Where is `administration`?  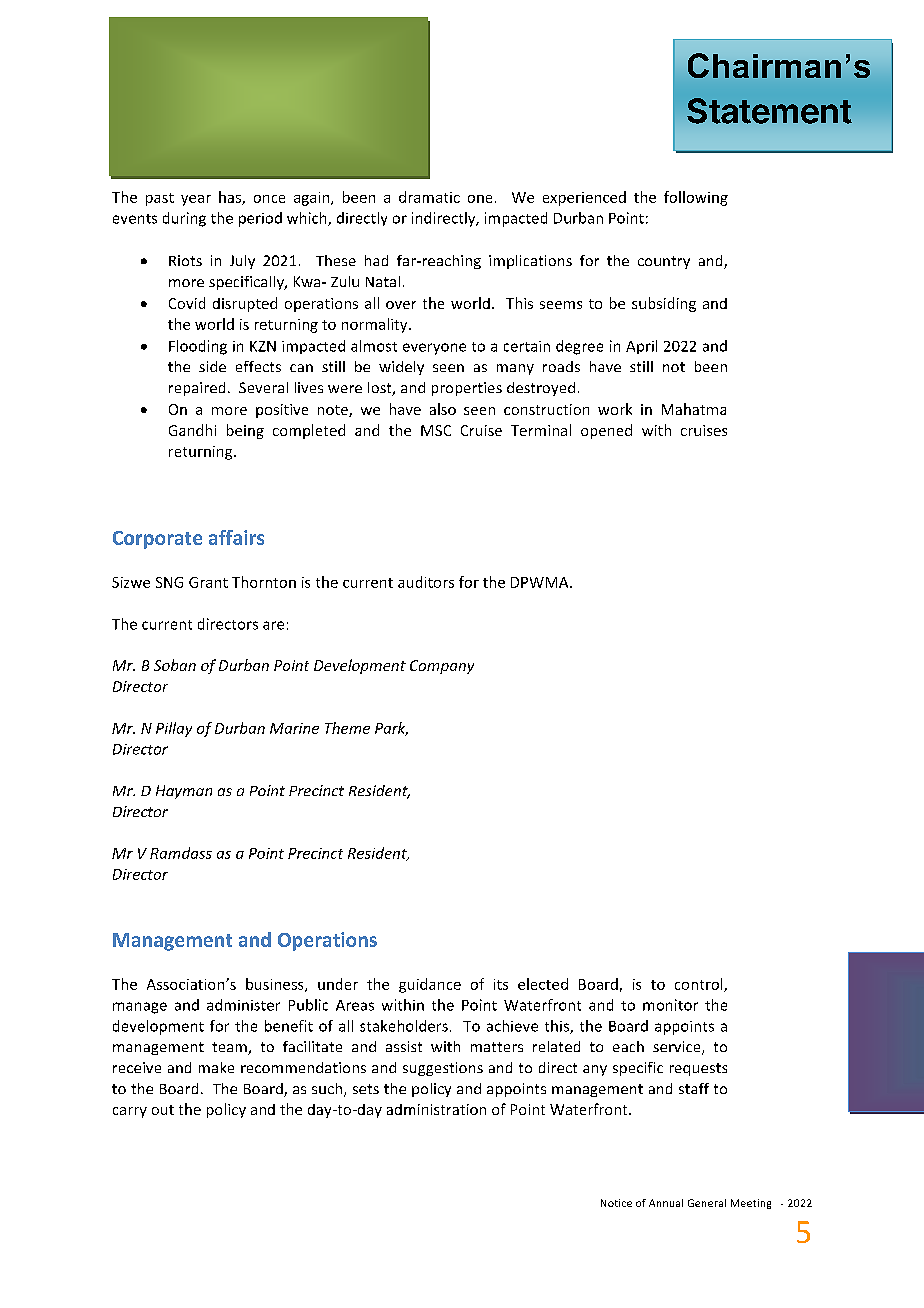 administration is located at coordinates (436, 1109).
